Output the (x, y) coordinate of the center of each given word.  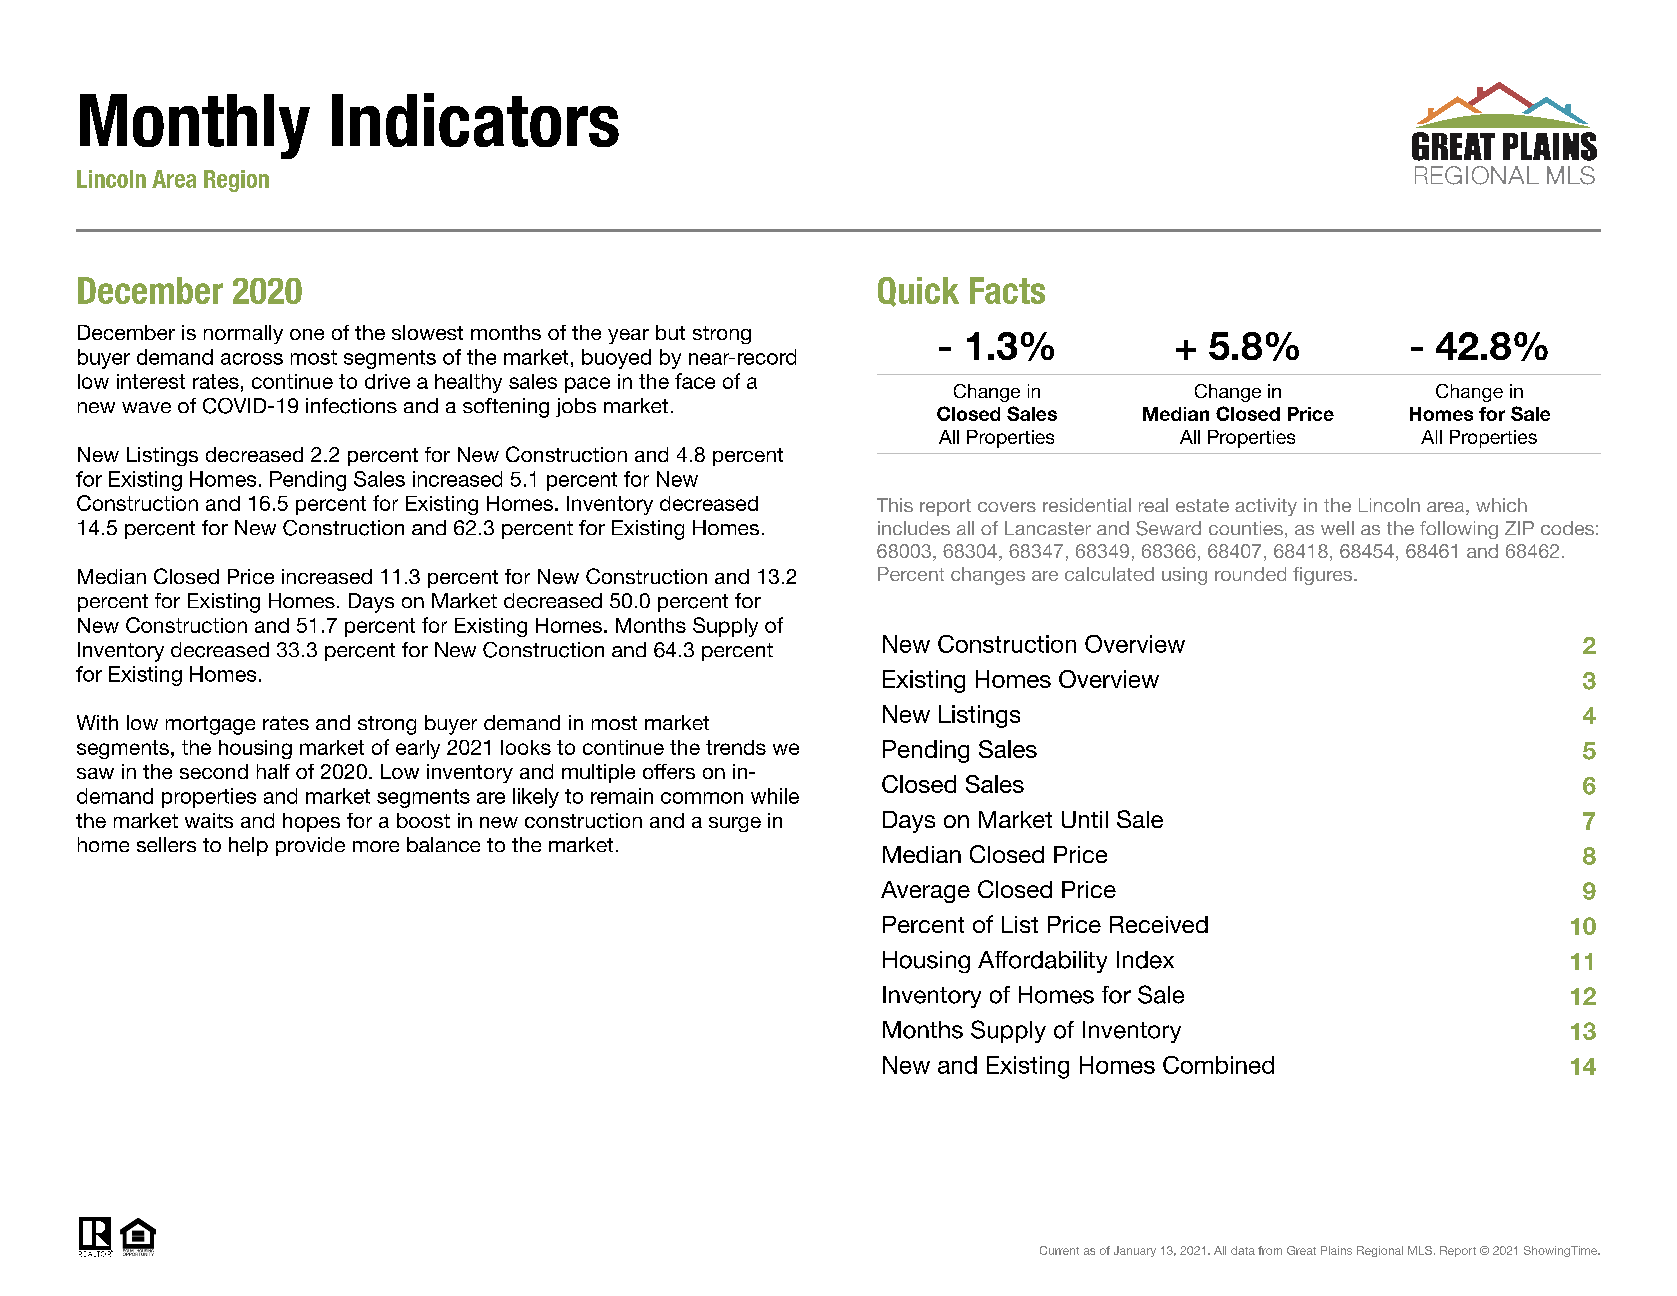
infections (351, 406)
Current (1059, 1250)
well (1337, 528)
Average (925, 892)
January (1135, 1251)
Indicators (475, 120)
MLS (1420, 1250)
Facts (1007, 290)
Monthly (195, 126)
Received (1159, 924)
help (248, 846)
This (895, 505)
